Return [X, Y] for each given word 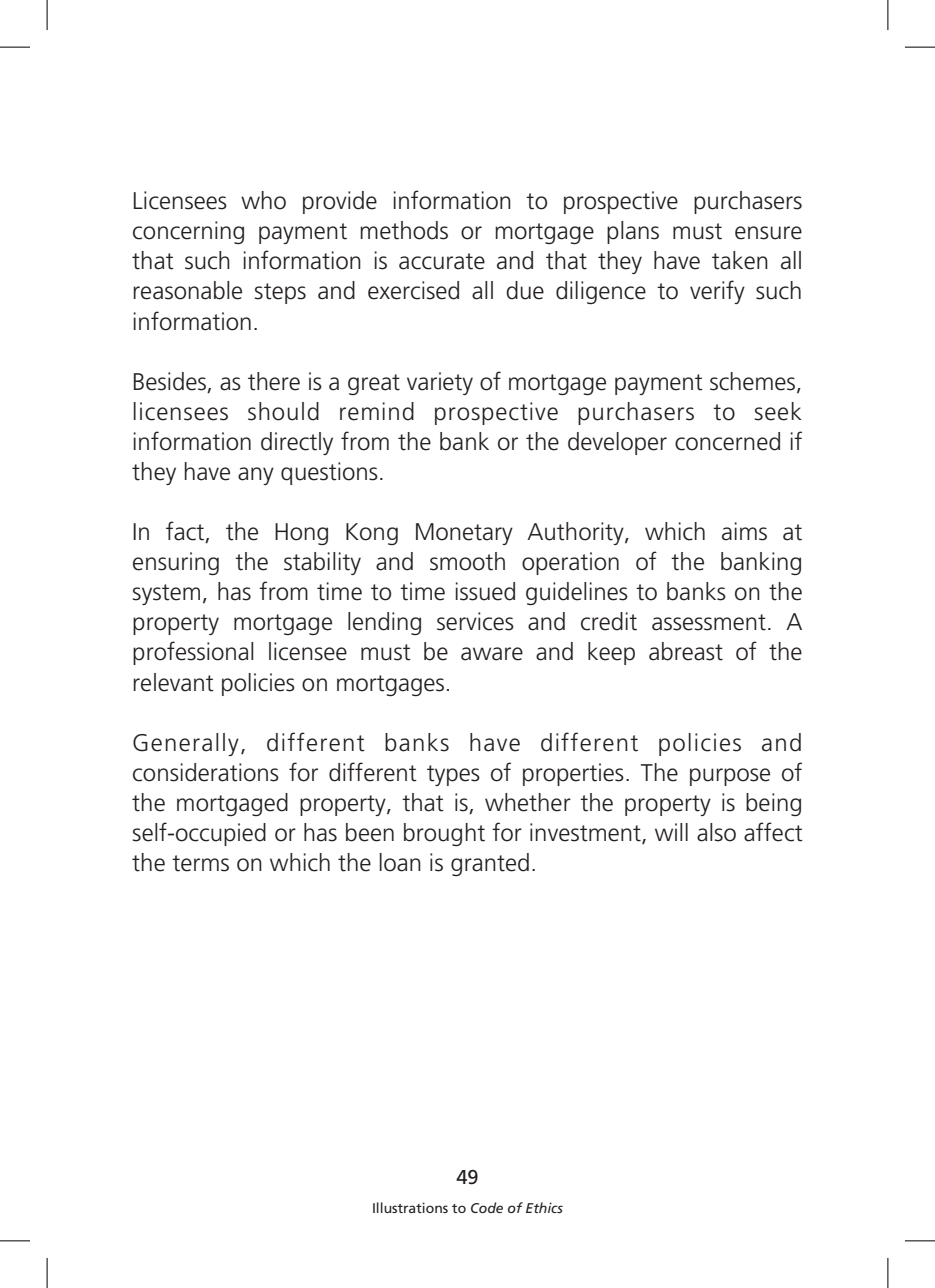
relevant [173, 682]
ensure [768, 233]
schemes [754, 382]
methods [404, 230]
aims [744, 531]
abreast [686, 651]
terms [200, 863]
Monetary [464, 534]
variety [440, 383]
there [274, 381]
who [263, 200]
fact [186, 532]
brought [444, 834]
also [716, 832]
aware [492, 654]
